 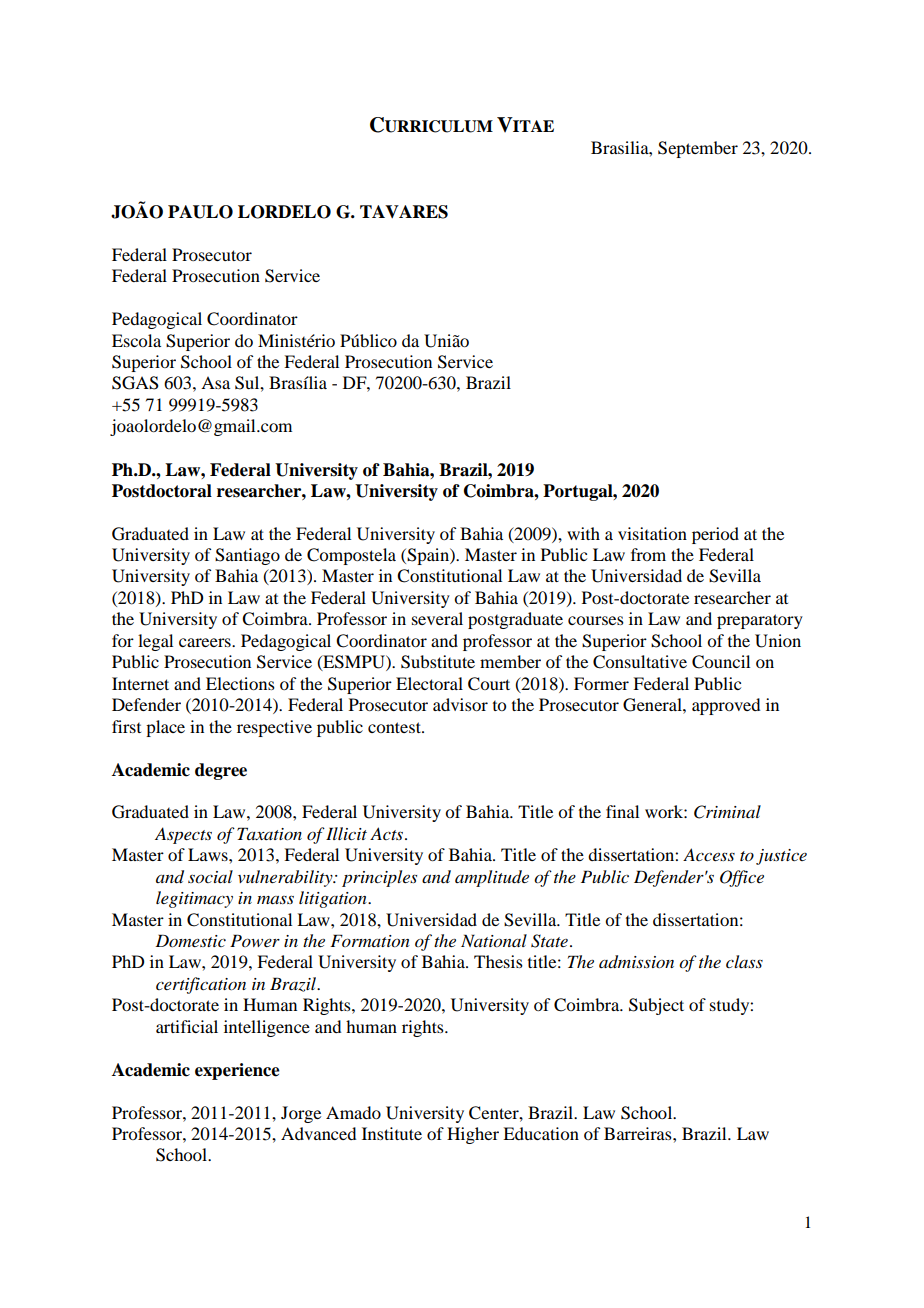 What do you see at coordinates (698, 149) in the screenshot?
I see `September` at bounding box center [698, 149].
